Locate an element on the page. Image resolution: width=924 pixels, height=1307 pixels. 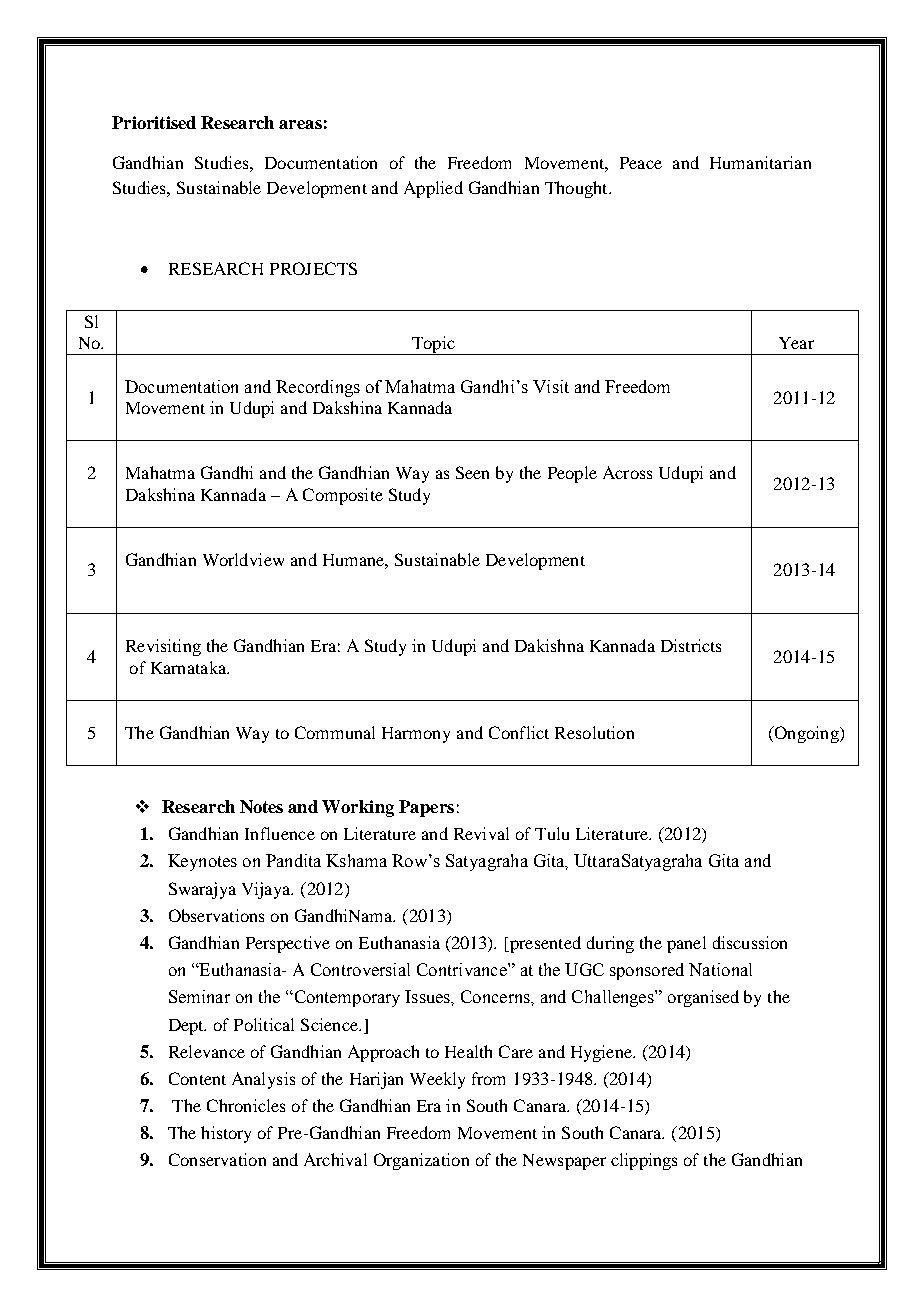
Seen is located at coordinates (472, 472).
